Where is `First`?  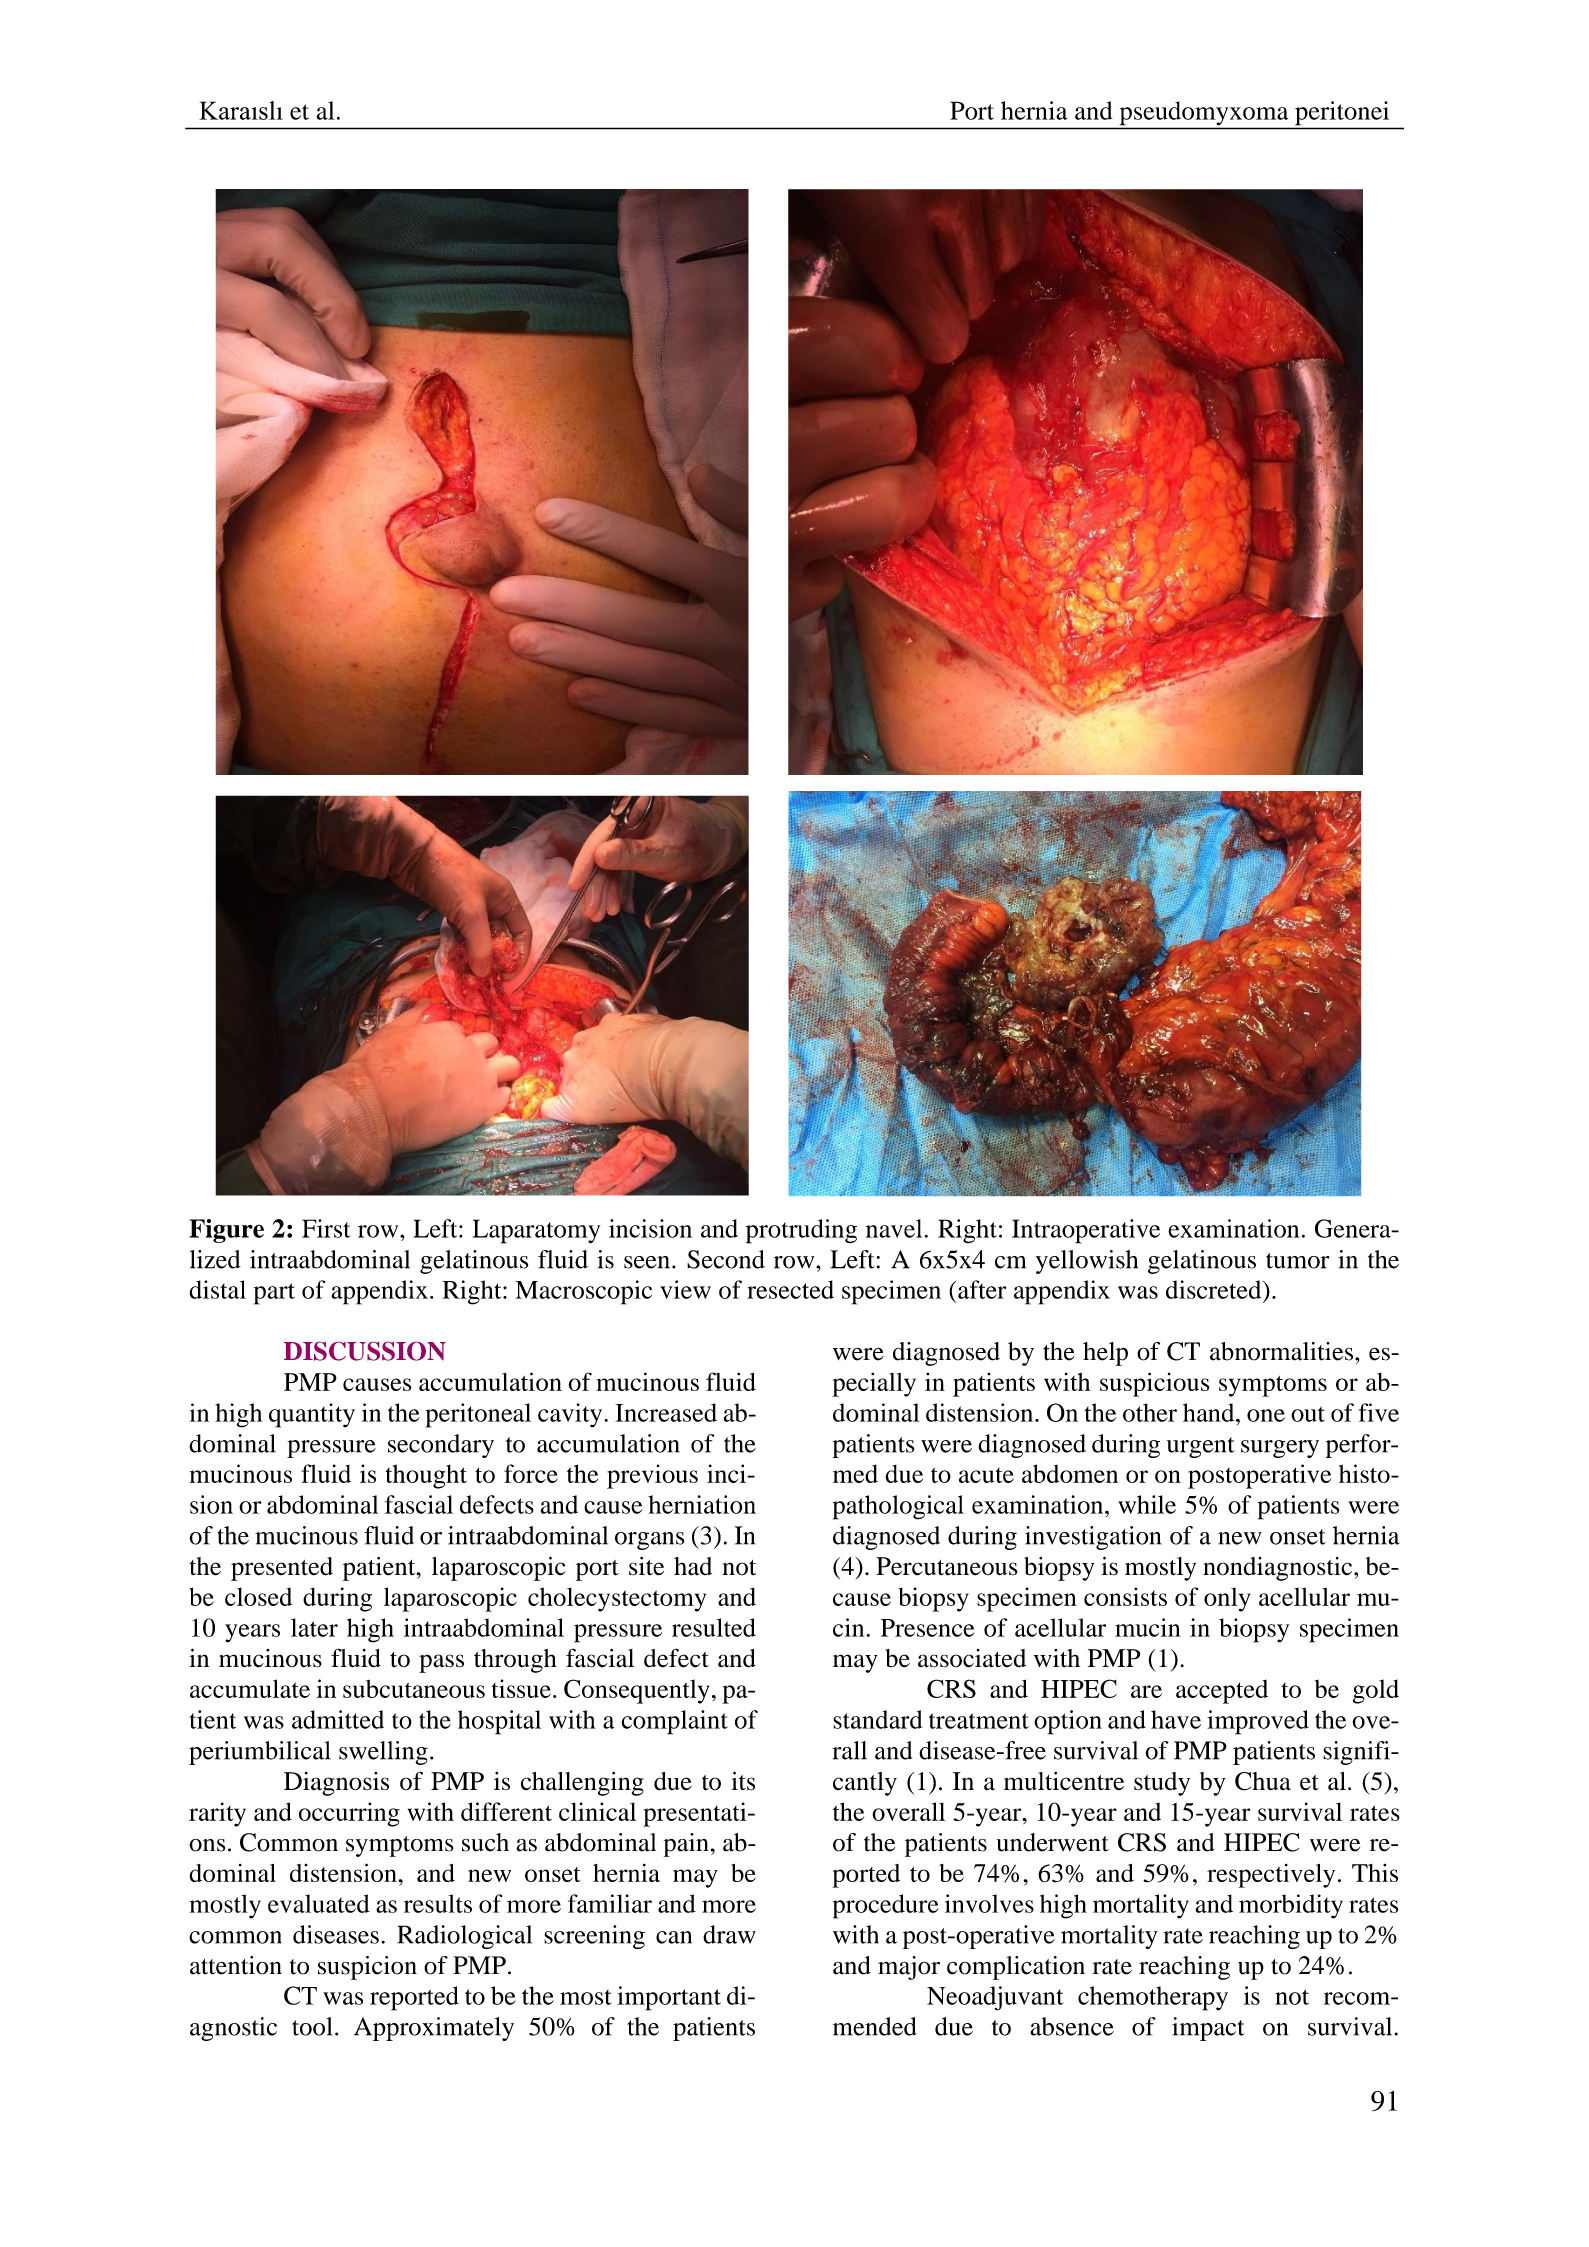
First is located at coordinates (326, 1228).
